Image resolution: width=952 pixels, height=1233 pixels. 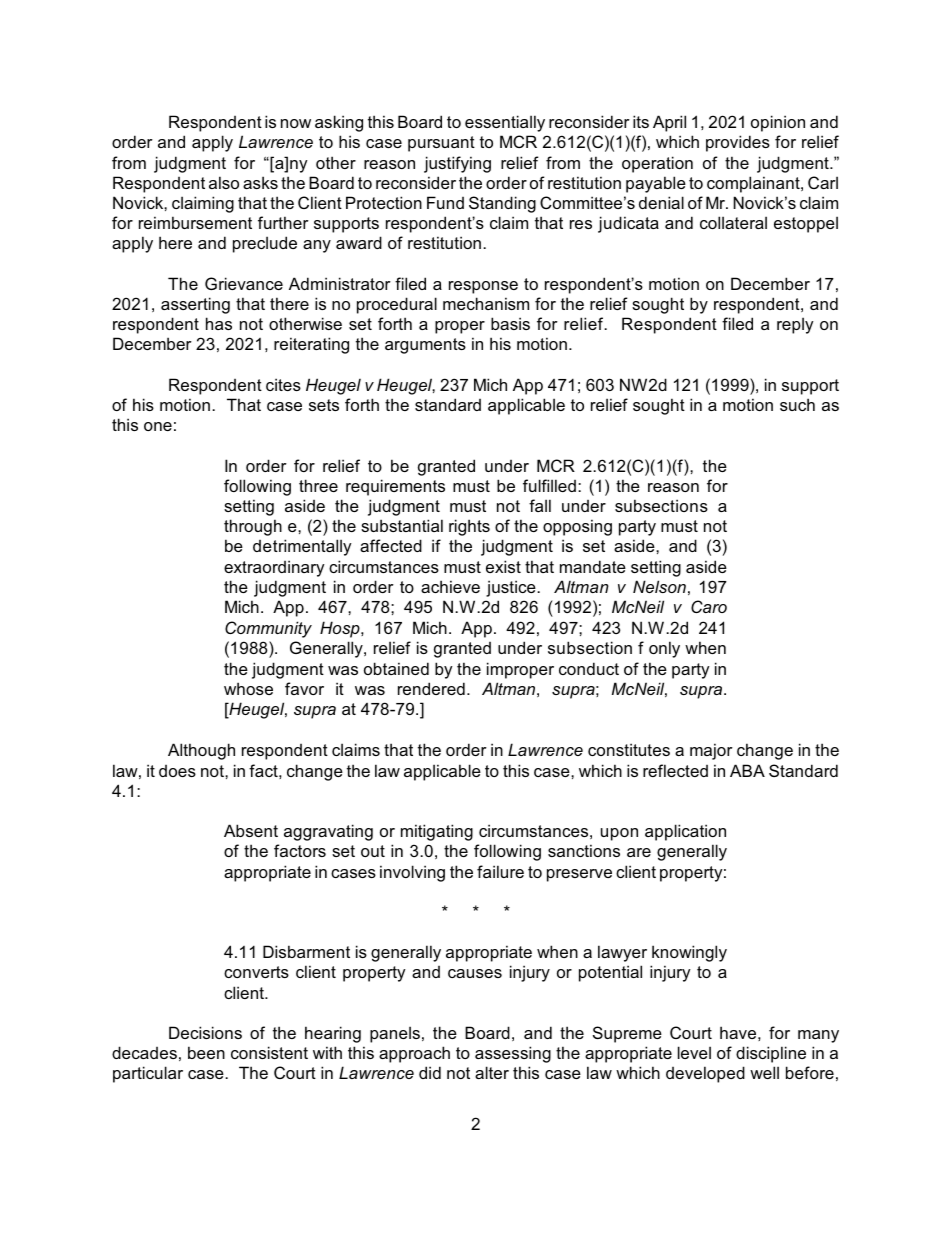 I want to click on provides, so click(x=738, y=143).
